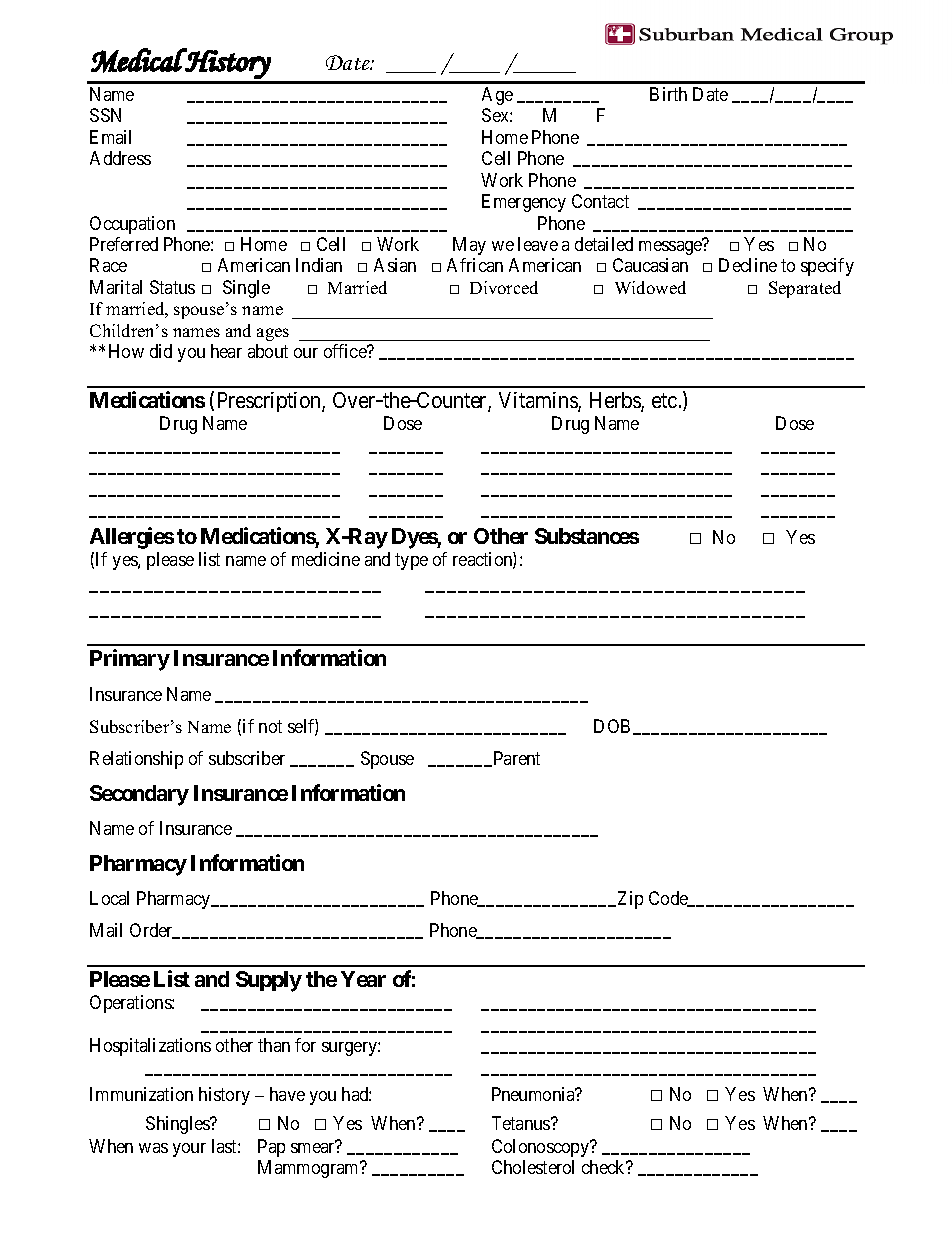  Describe the element at coordinates (668, 94) in the screenshot. I see `Birth` at that location.
